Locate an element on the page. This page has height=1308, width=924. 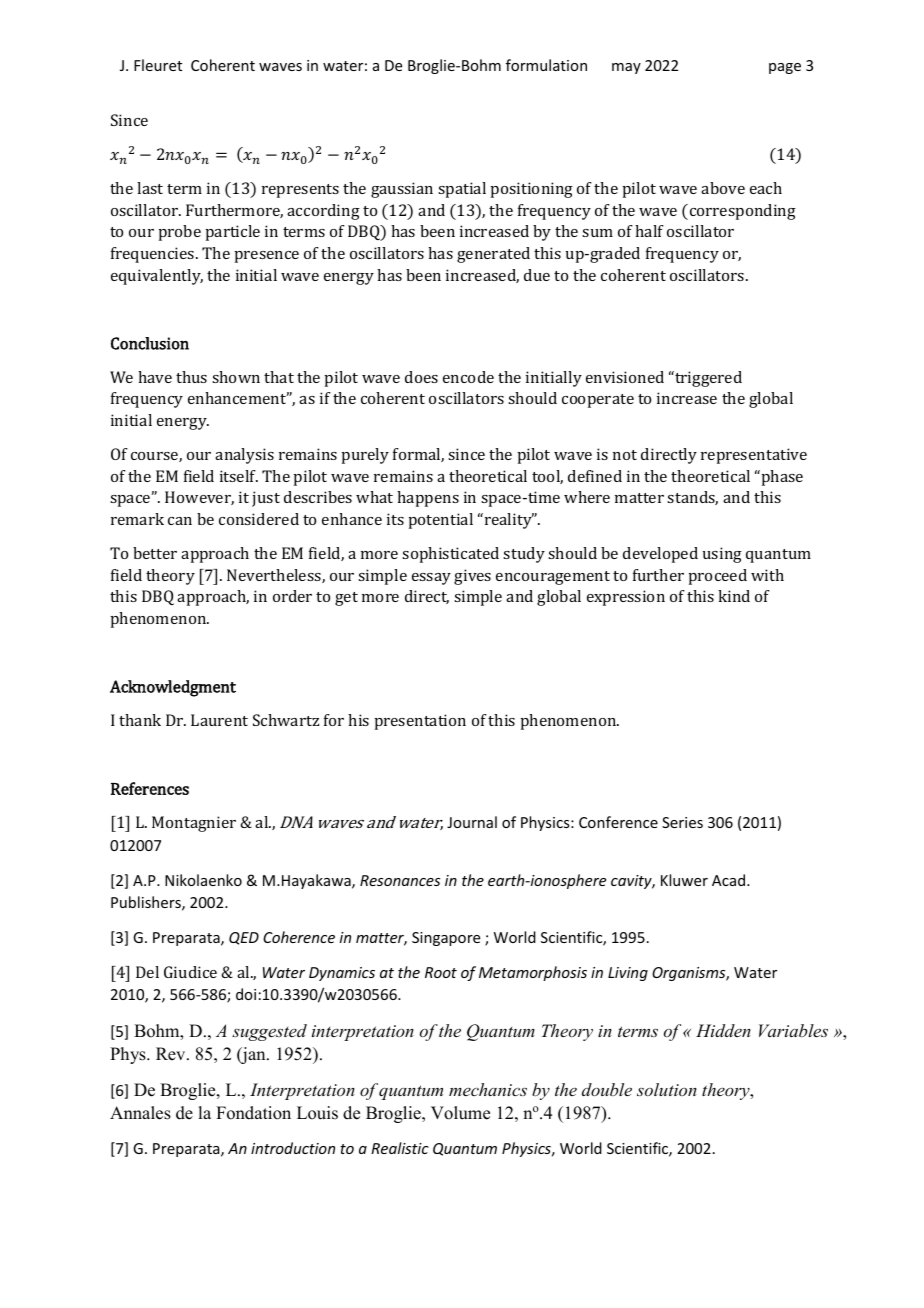
Journal is located at coordinates (472, 822).
